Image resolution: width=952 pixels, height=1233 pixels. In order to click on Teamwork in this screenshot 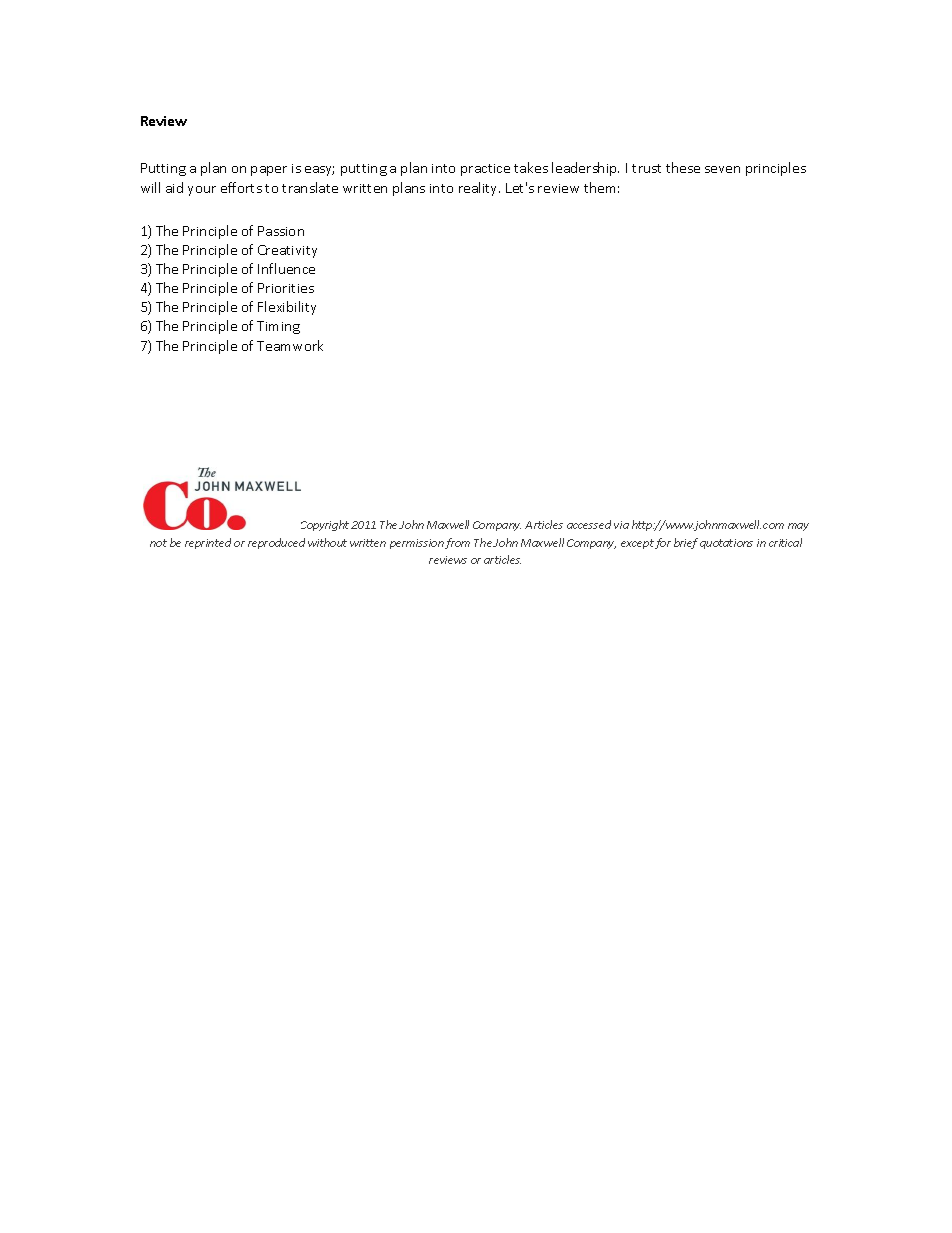, I will do `click(290, 345)`.
